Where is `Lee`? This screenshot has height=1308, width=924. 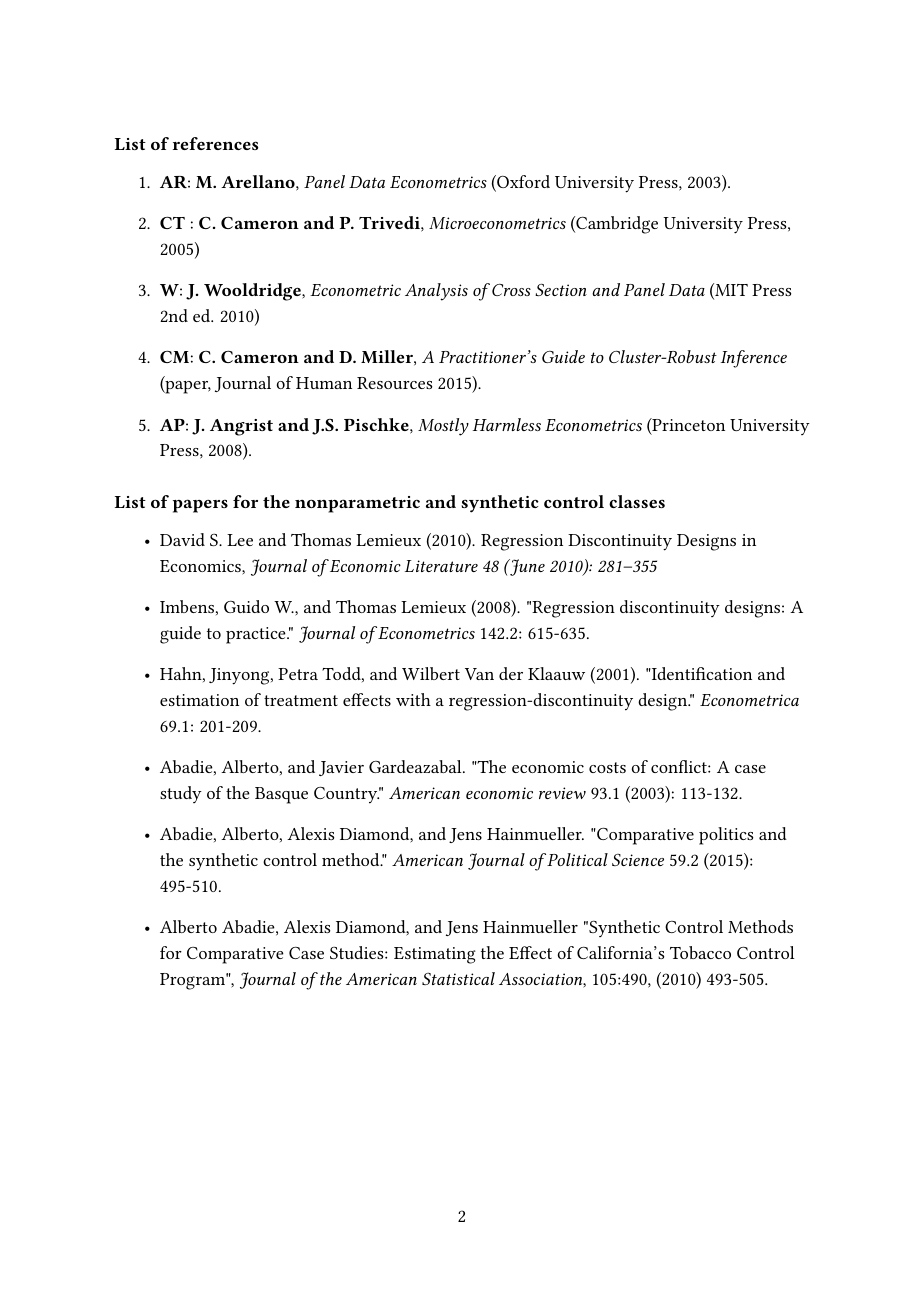
Lee is located at coordinates (240, 540).
